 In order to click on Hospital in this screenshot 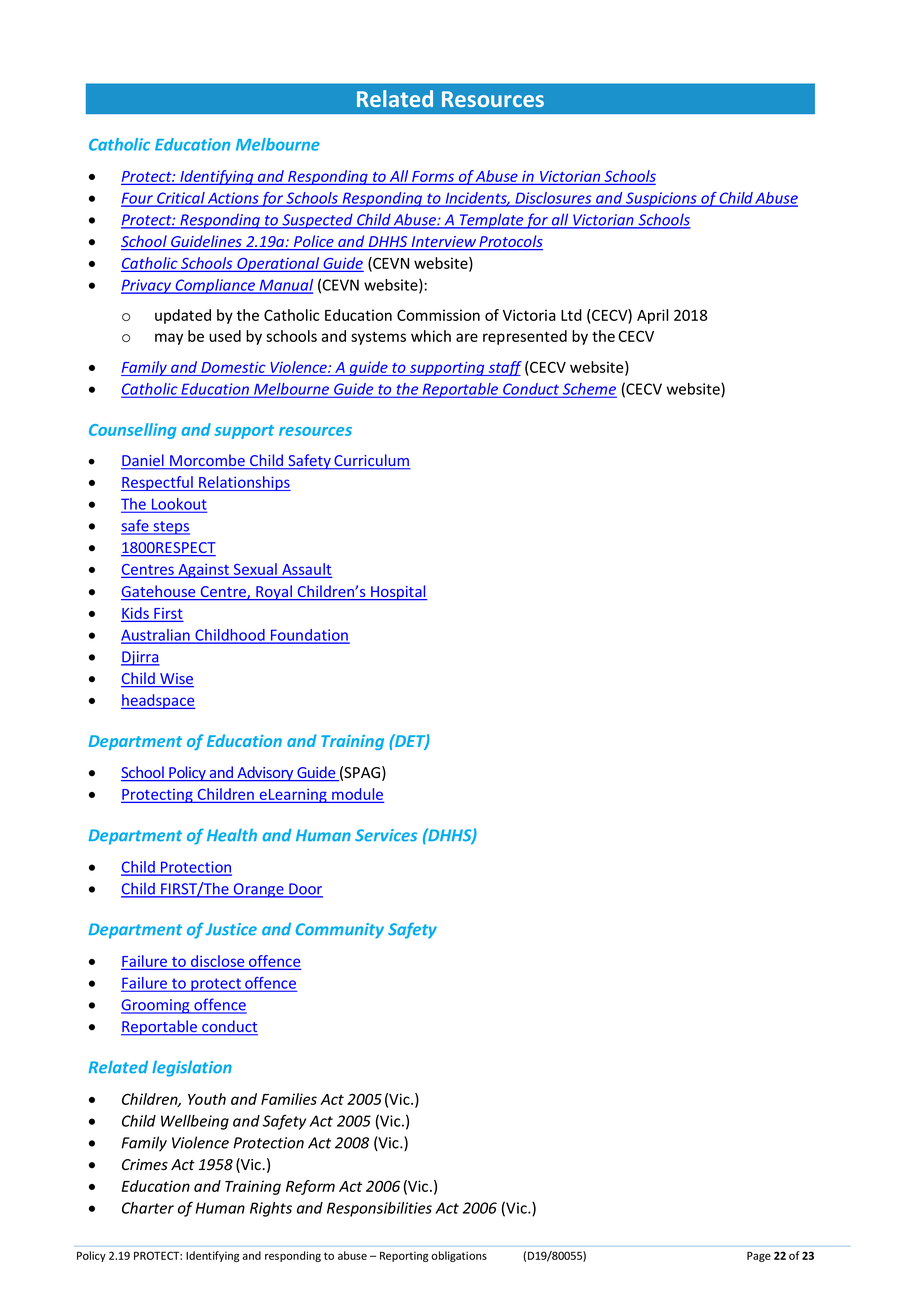, I will do `click(398, 592)`.
